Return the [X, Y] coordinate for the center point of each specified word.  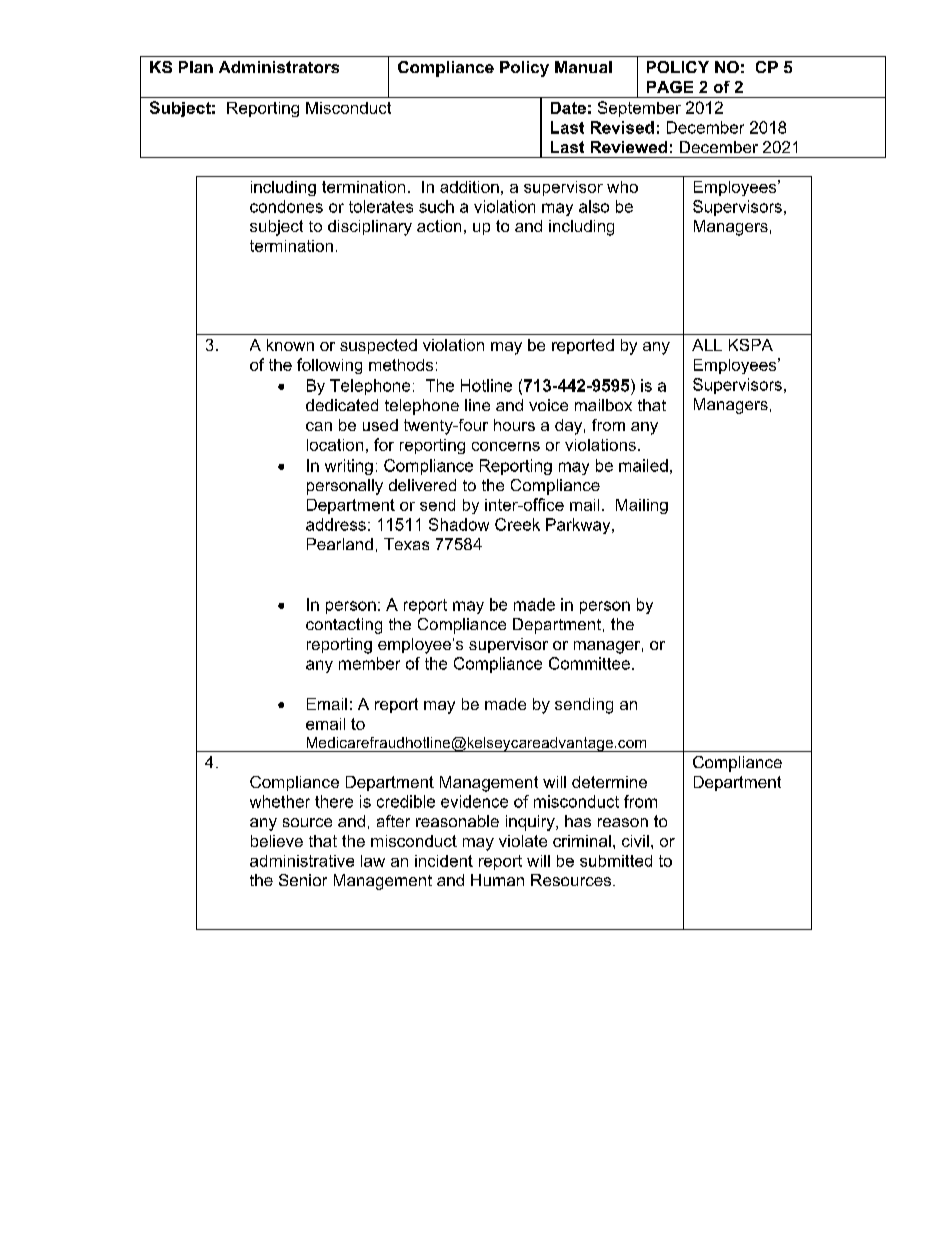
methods [401, 365]
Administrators [279, 67]
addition [469, 187]
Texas [406, 544]
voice [548, 405]
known [290, 345]
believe [277, 841]
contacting [344, 626]
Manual [583, 67]
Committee [589, 663]
